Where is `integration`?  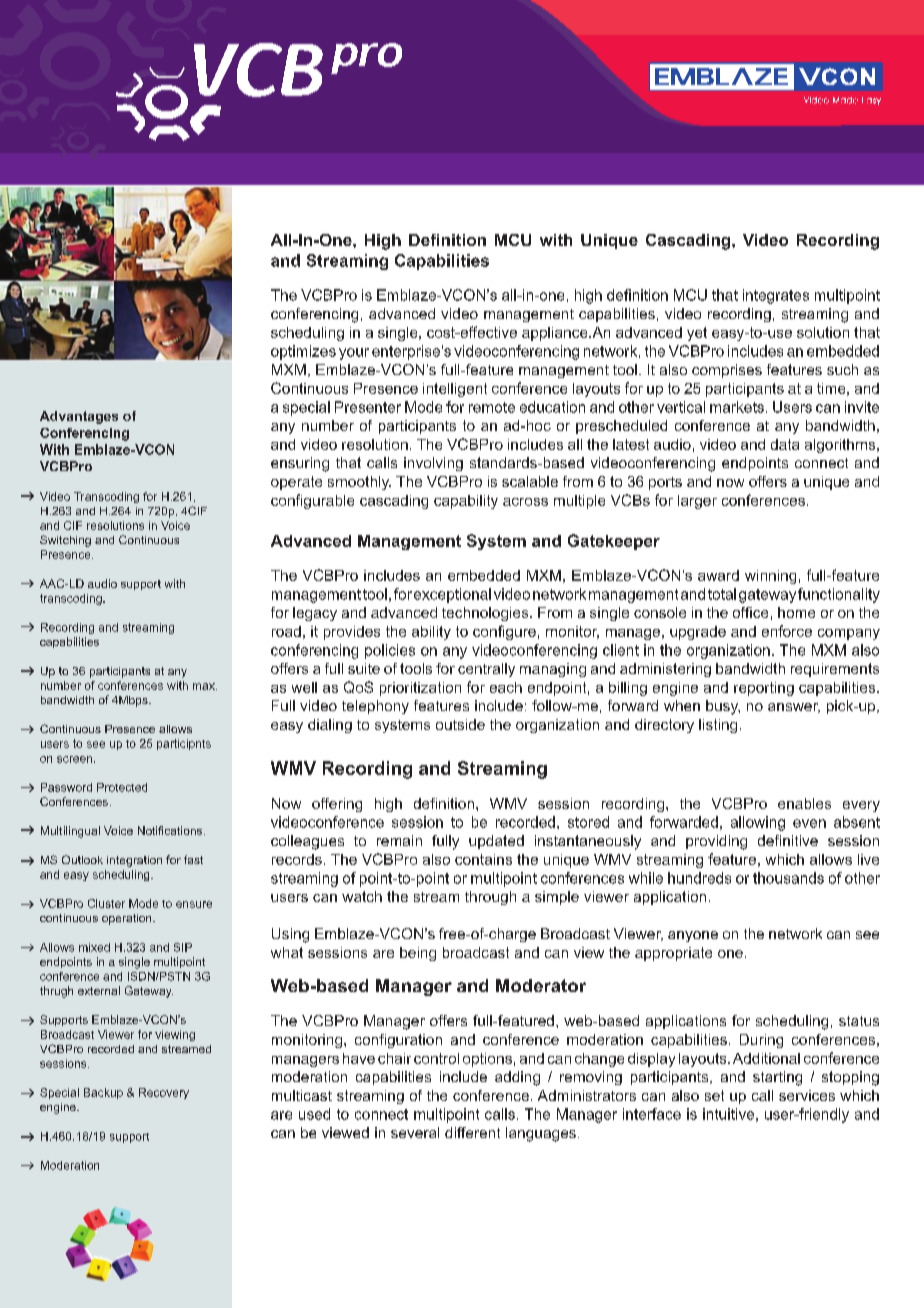 integration is located at coordinates (134, 861).
